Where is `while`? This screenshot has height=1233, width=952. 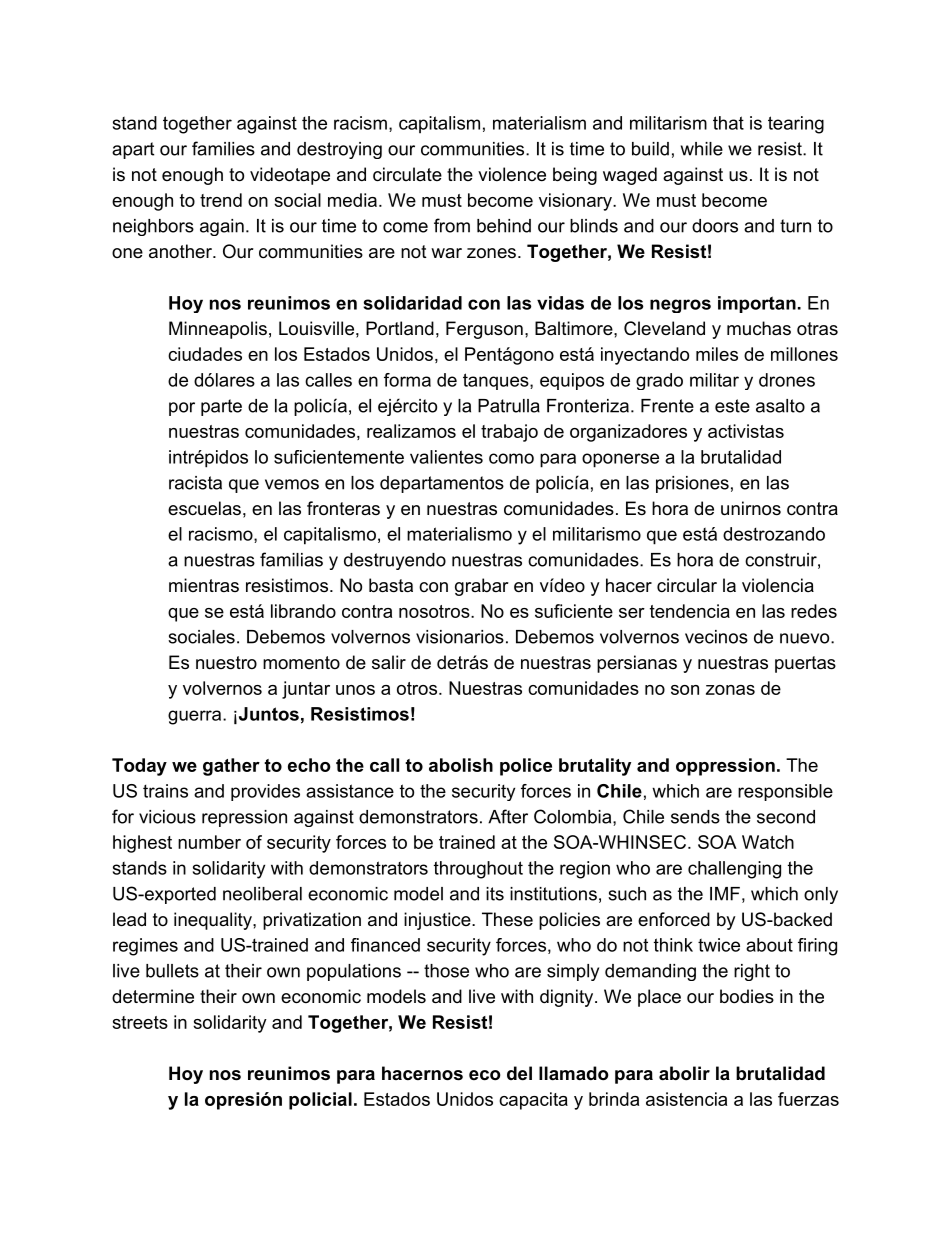 while is located at coordinates (702, 149).
